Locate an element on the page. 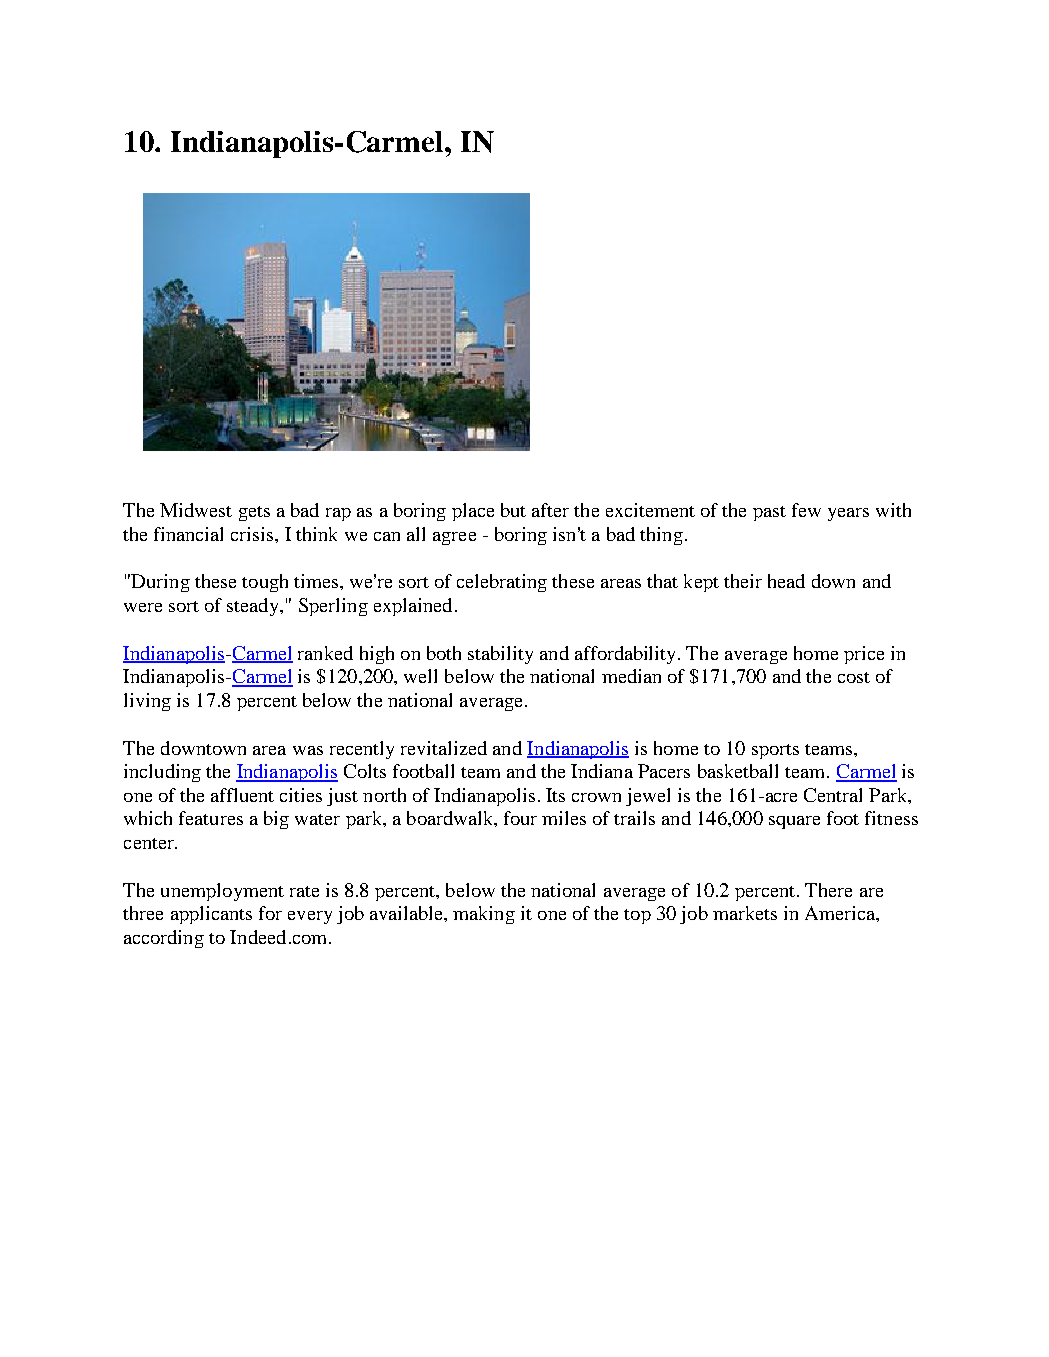  few is located at coordinates (806, 510).
